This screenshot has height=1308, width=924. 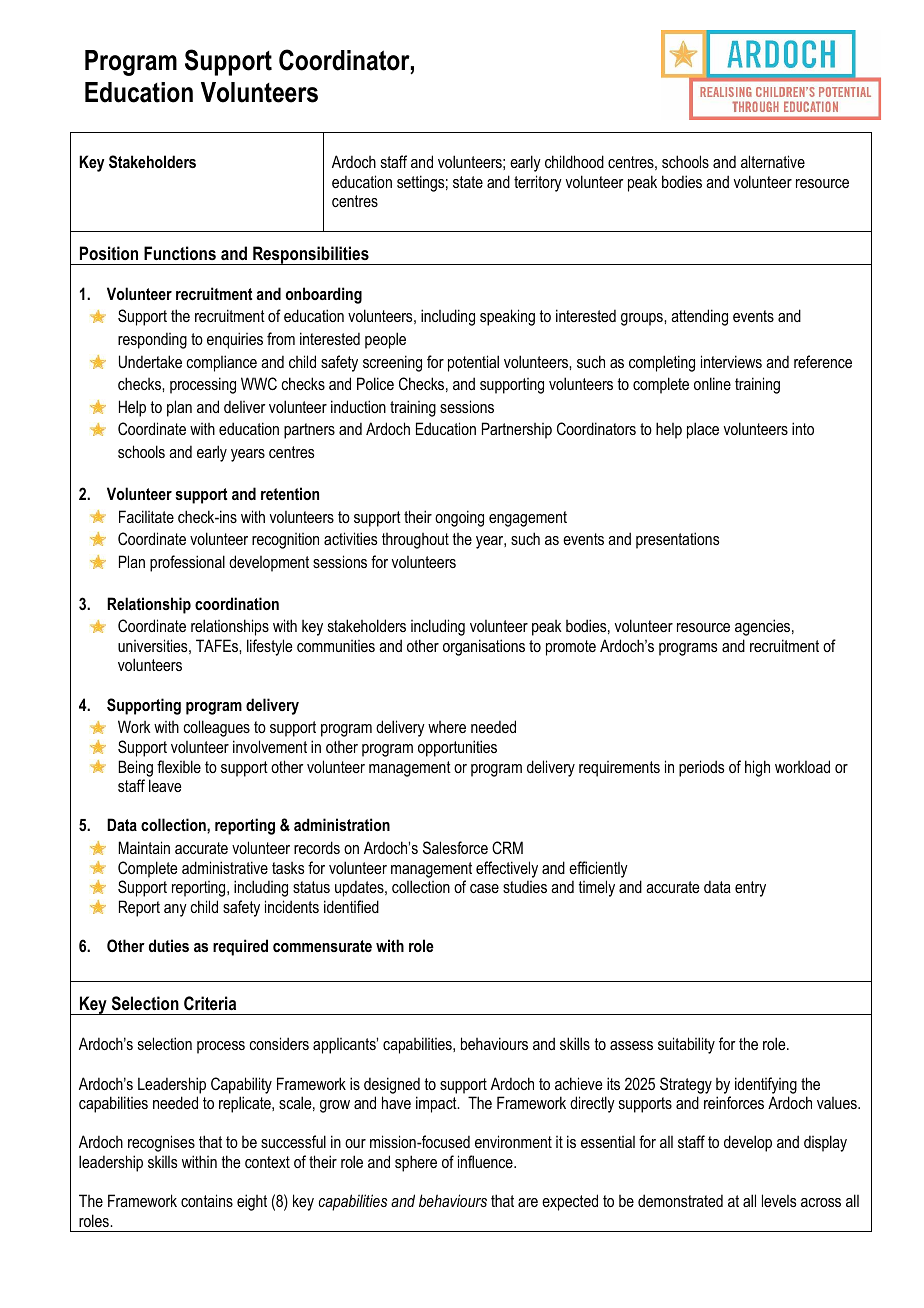 What do you see at coordinates (207, 1200) in the screenshot?
I see `contains` at bounding box center [207, 1200].
